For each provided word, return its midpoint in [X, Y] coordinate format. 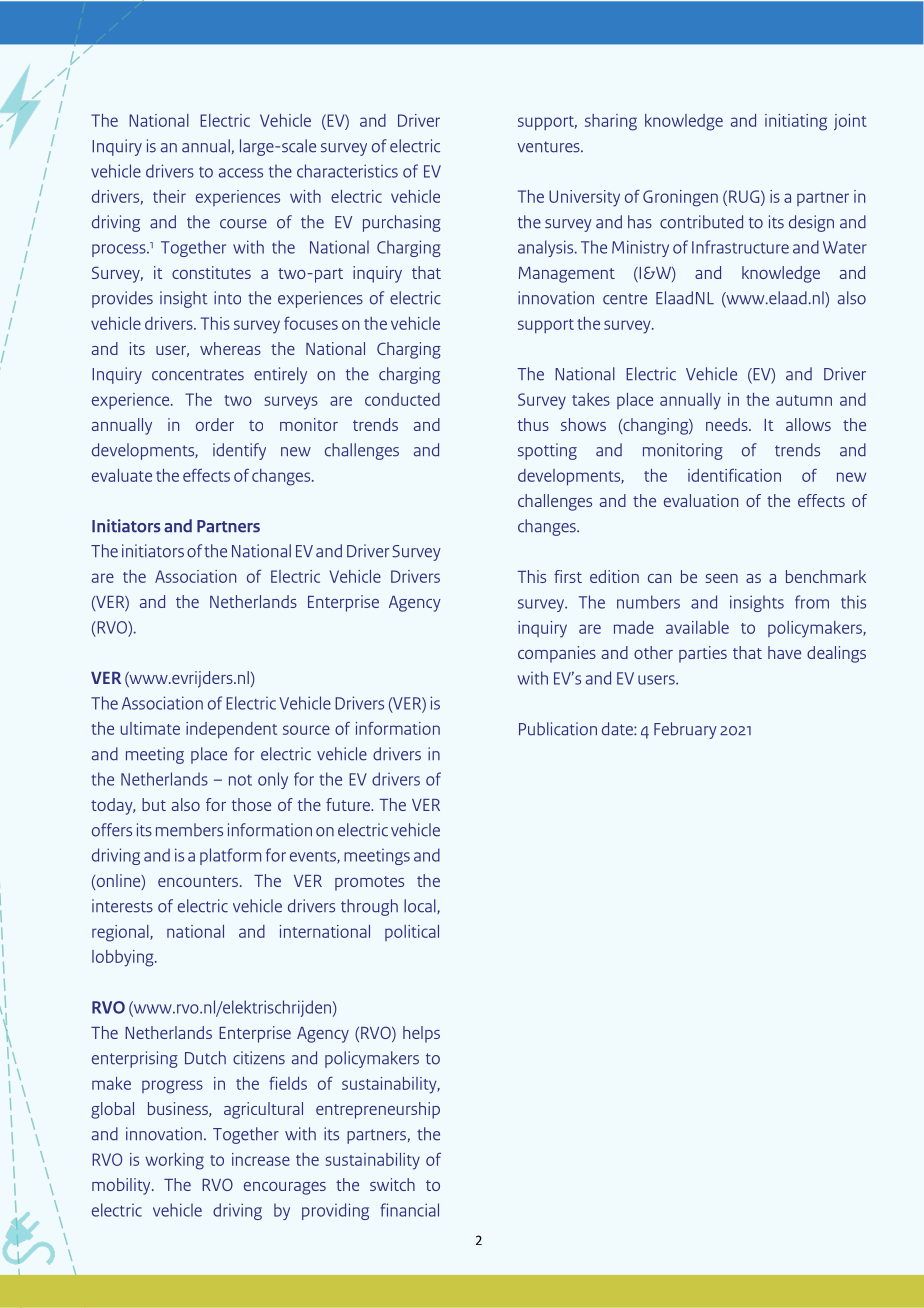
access [241, 173]
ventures [549, 147]
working [174, 1161]
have [784, 652]
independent [231, 730]
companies [557, 654]
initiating [796, 122]
